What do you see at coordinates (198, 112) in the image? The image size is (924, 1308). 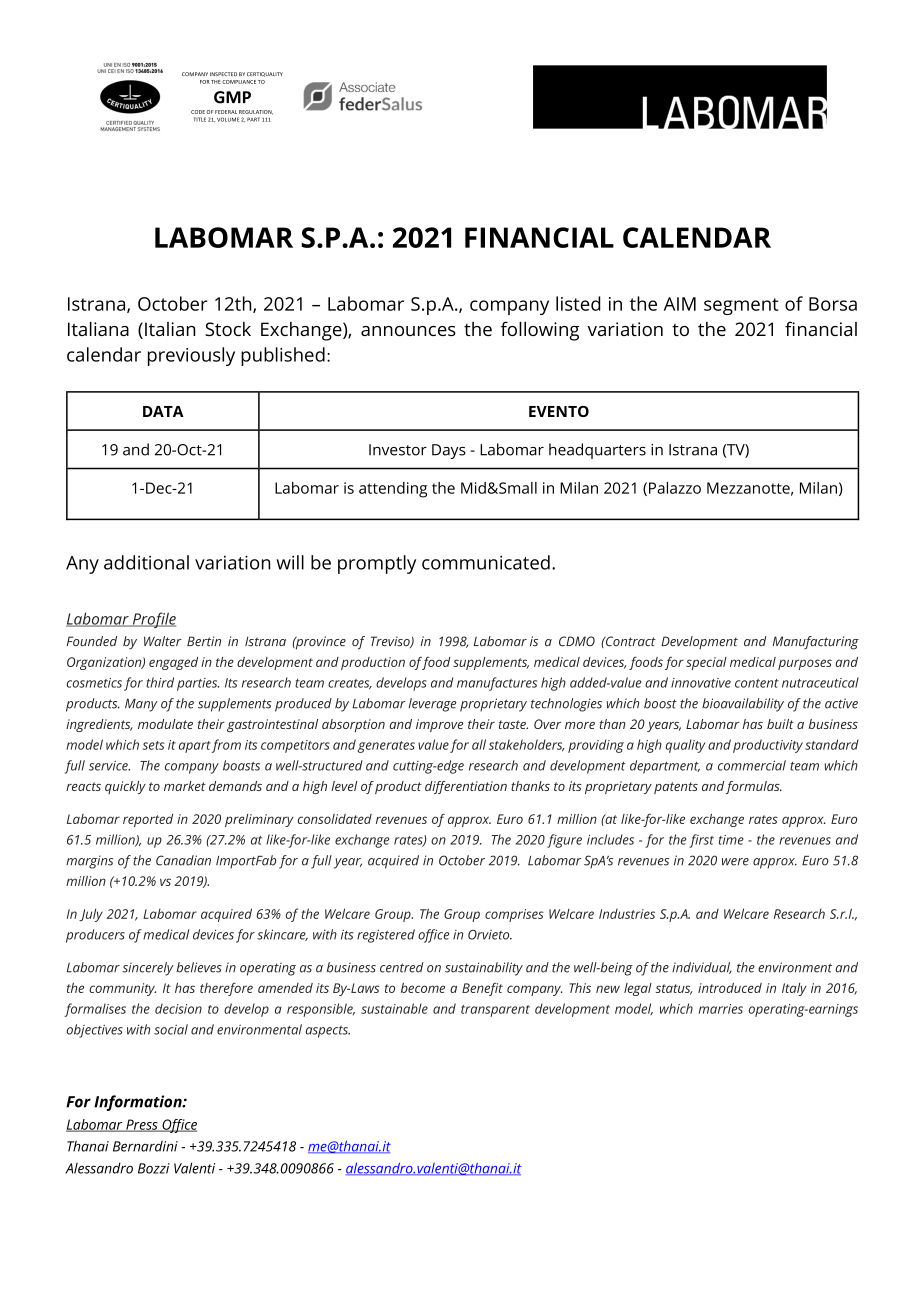 I see `CODE` at bounding box center [198, 112].
